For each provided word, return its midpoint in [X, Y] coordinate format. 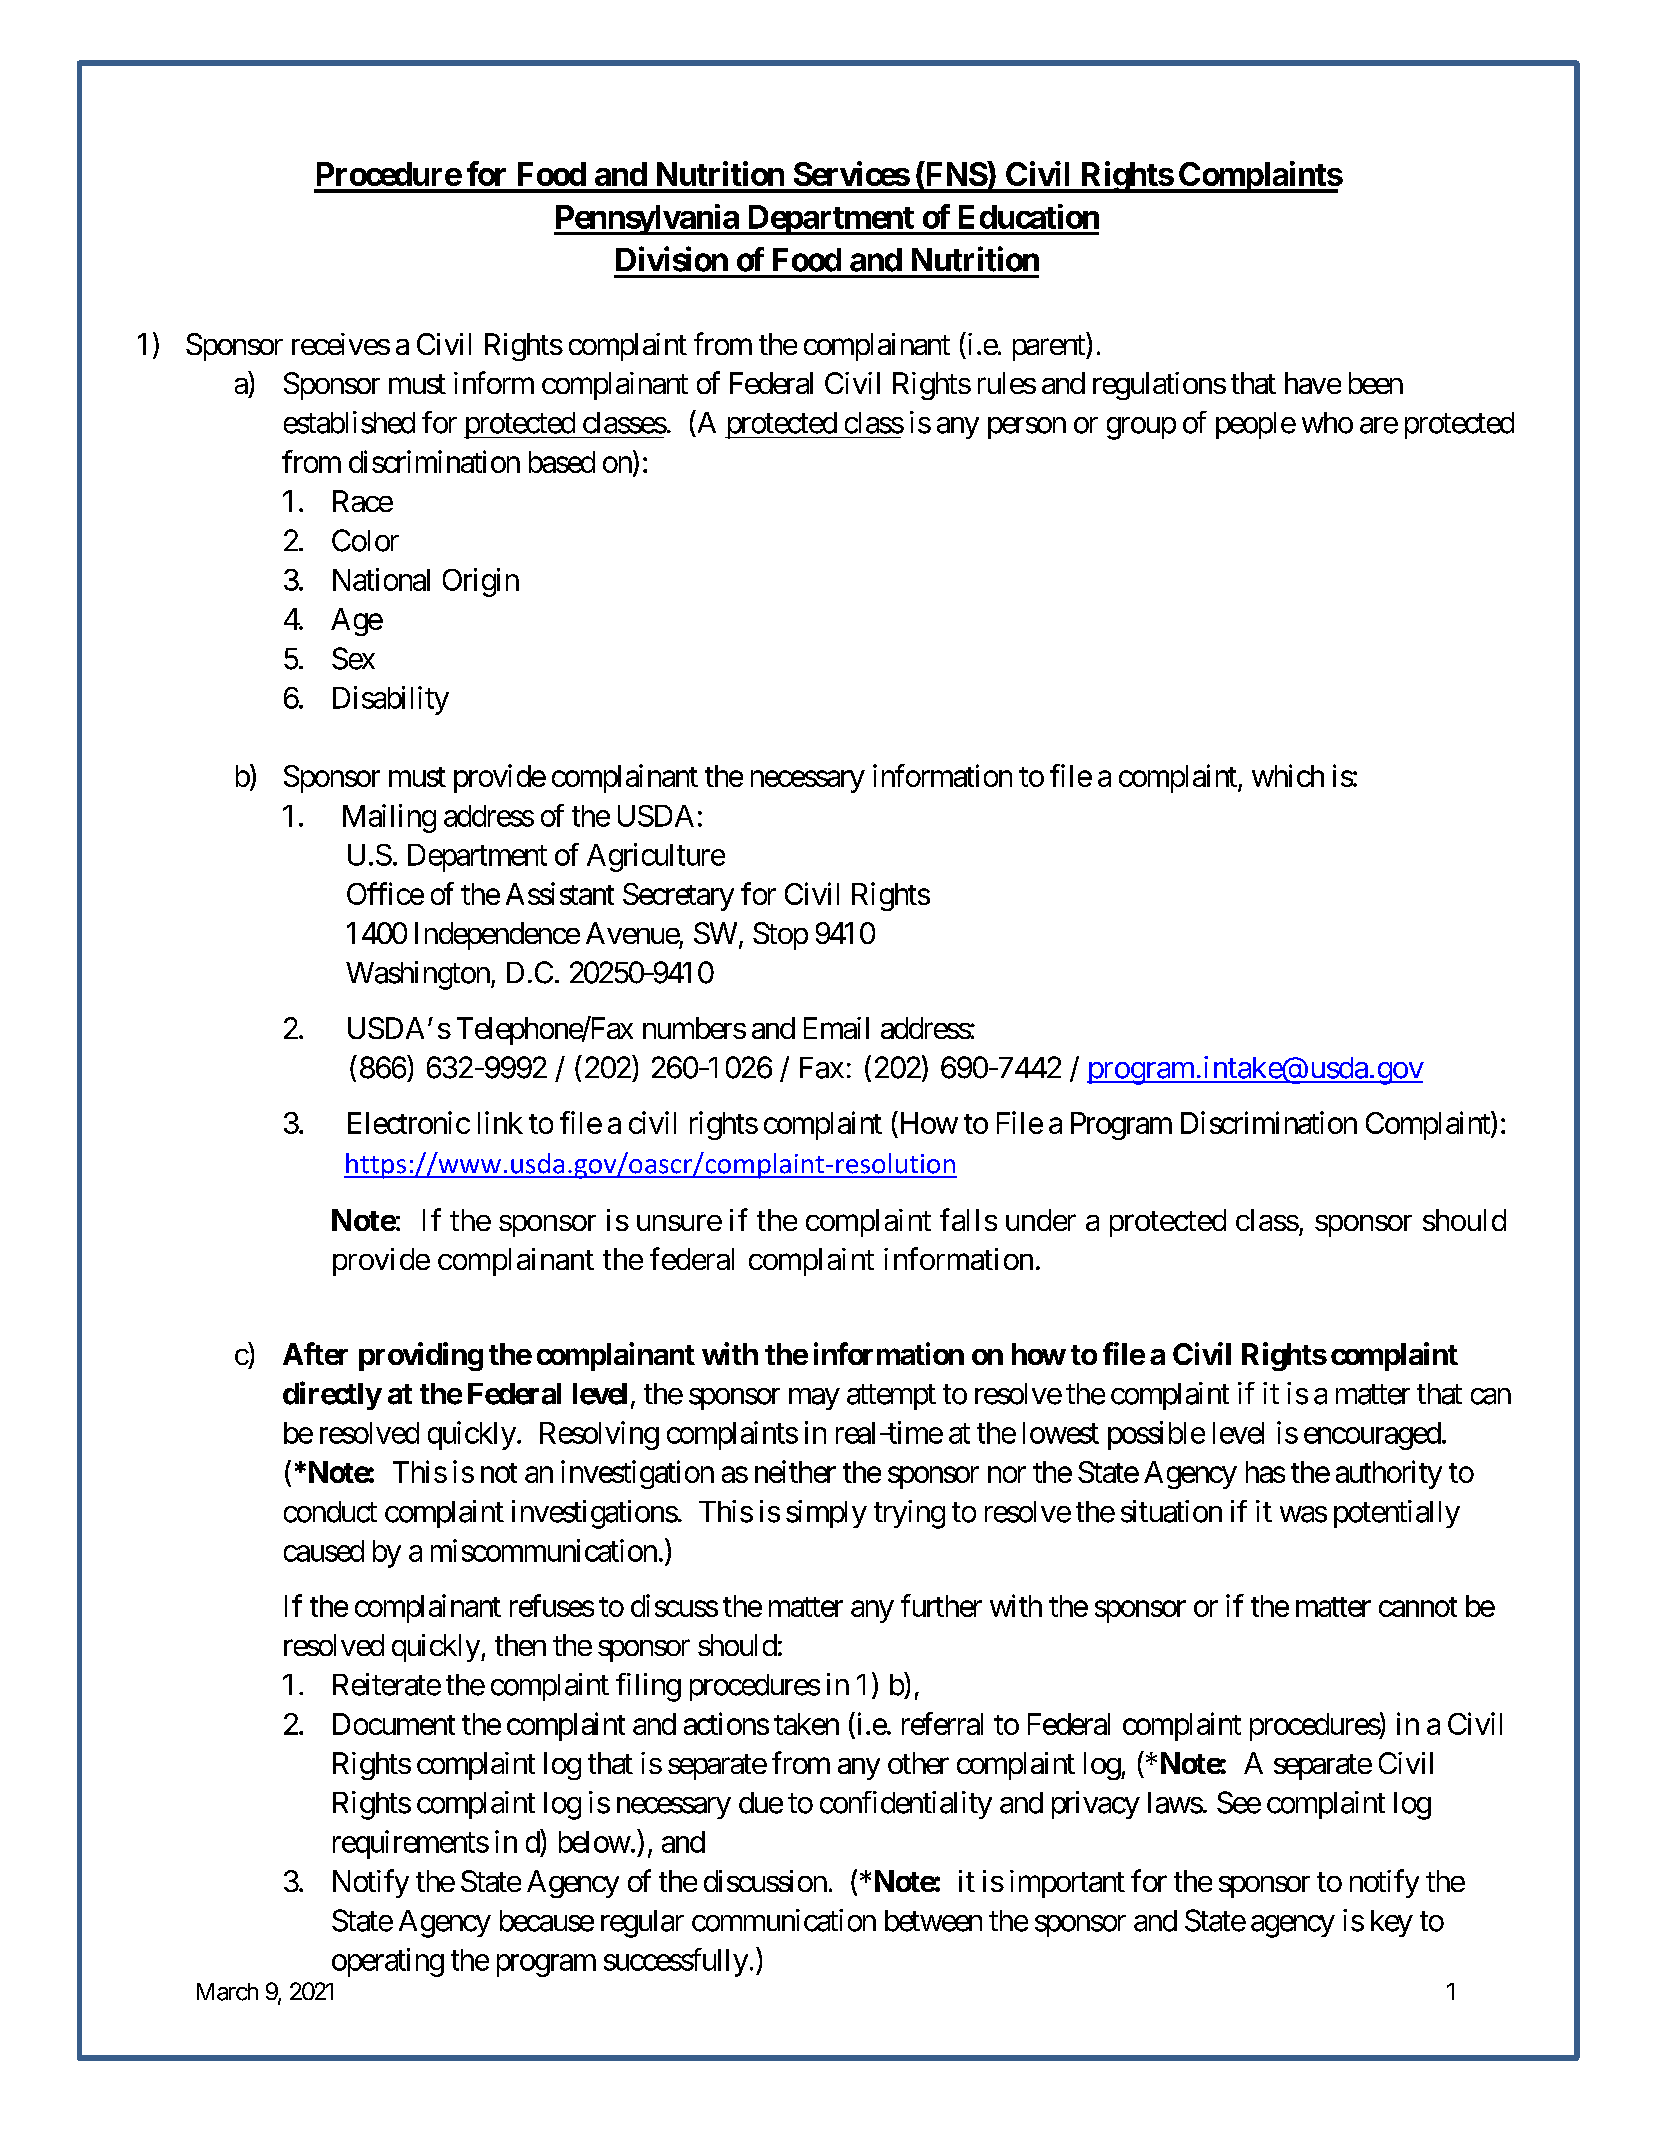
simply [826, 1514]
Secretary [678, 897]
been [1376, 383]
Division [672, 259]
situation [1171, 1511]
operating [388, 1962]
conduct [330, 1512]
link [500, 1122]
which [1288, 775]
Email [836, 1028]
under [1041, 1220]
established [349, 422]
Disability [391, 700]
